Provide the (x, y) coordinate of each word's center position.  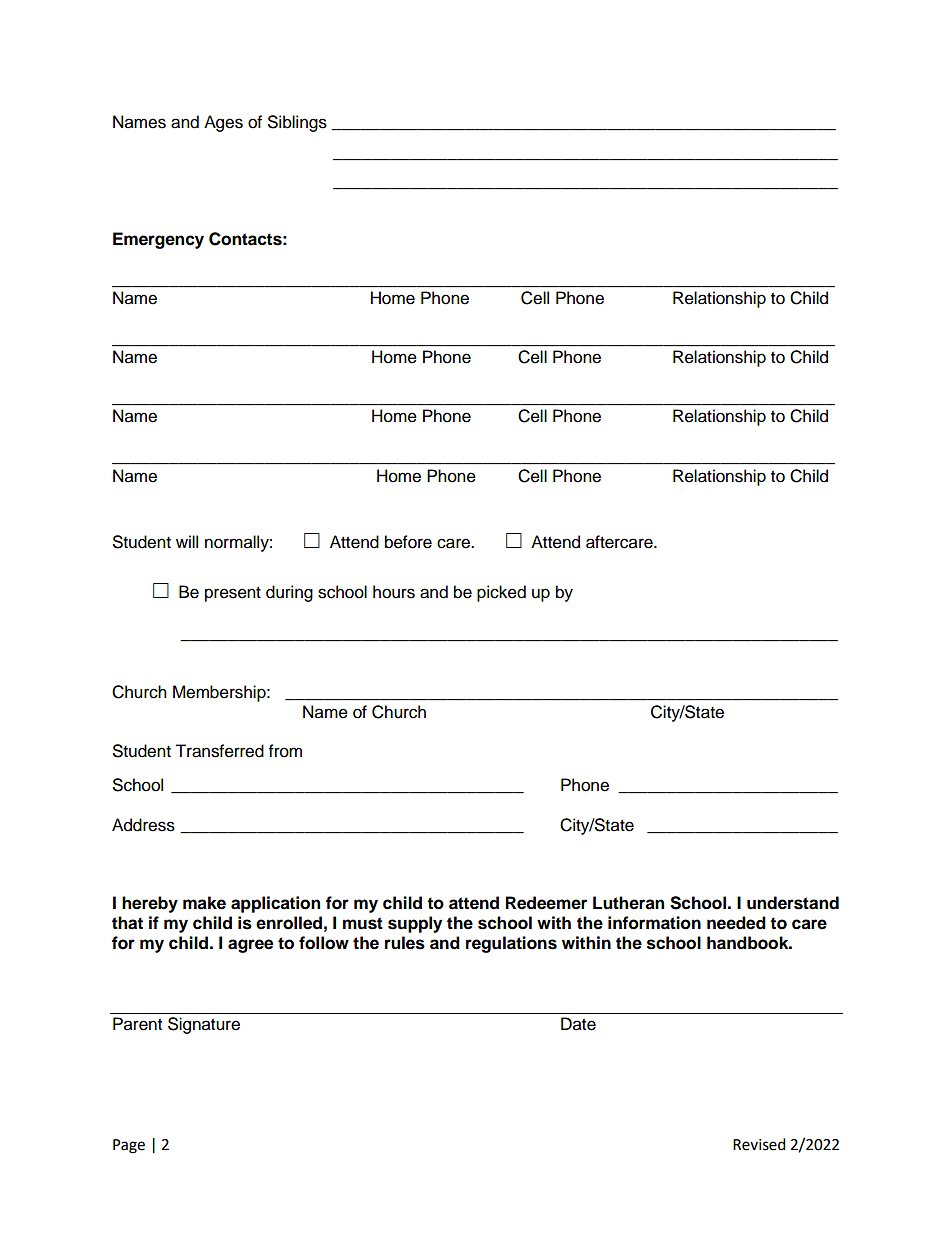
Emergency (158, 240)
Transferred (219, 751)
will (187, 541)
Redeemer (546, 903)
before (408, 542)
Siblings (297, 123)
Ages (223, 123)
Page (129, 1146)
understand (793, 903)
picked (501, 593)
